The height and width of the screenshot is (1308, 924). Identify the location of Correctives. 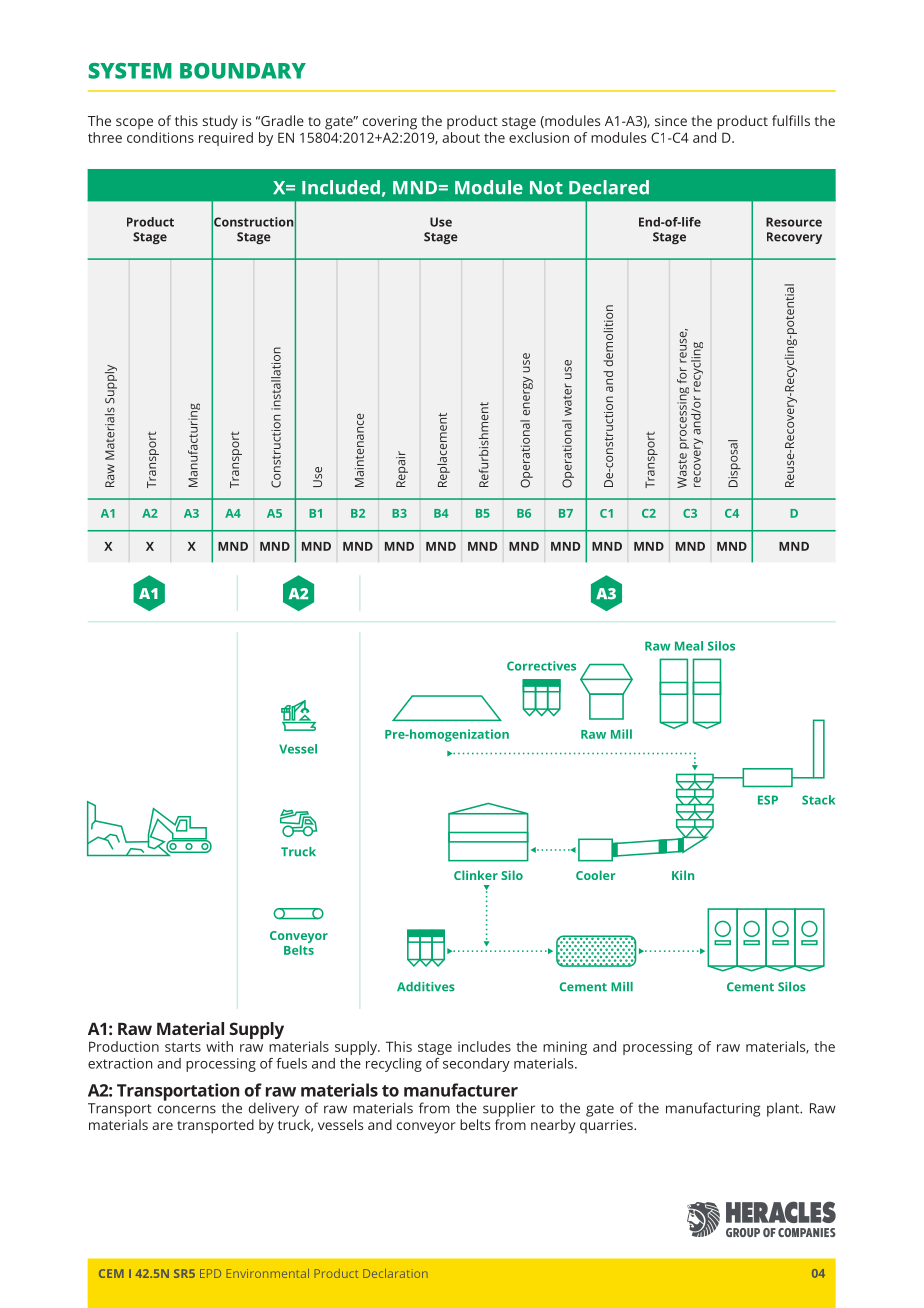
(541, 666).
